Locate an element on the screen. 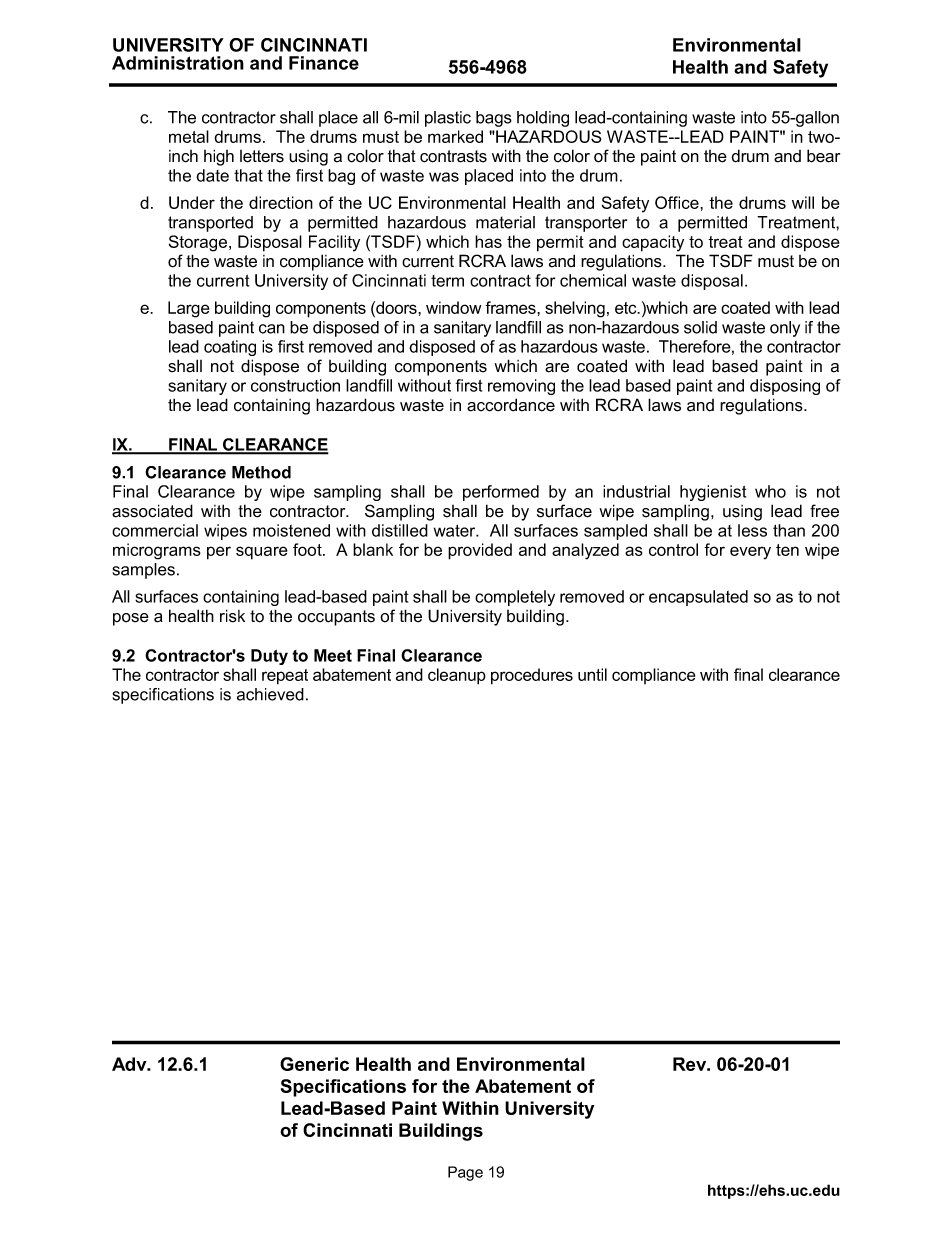  encapsulated is located at coordinates (698, 598).
